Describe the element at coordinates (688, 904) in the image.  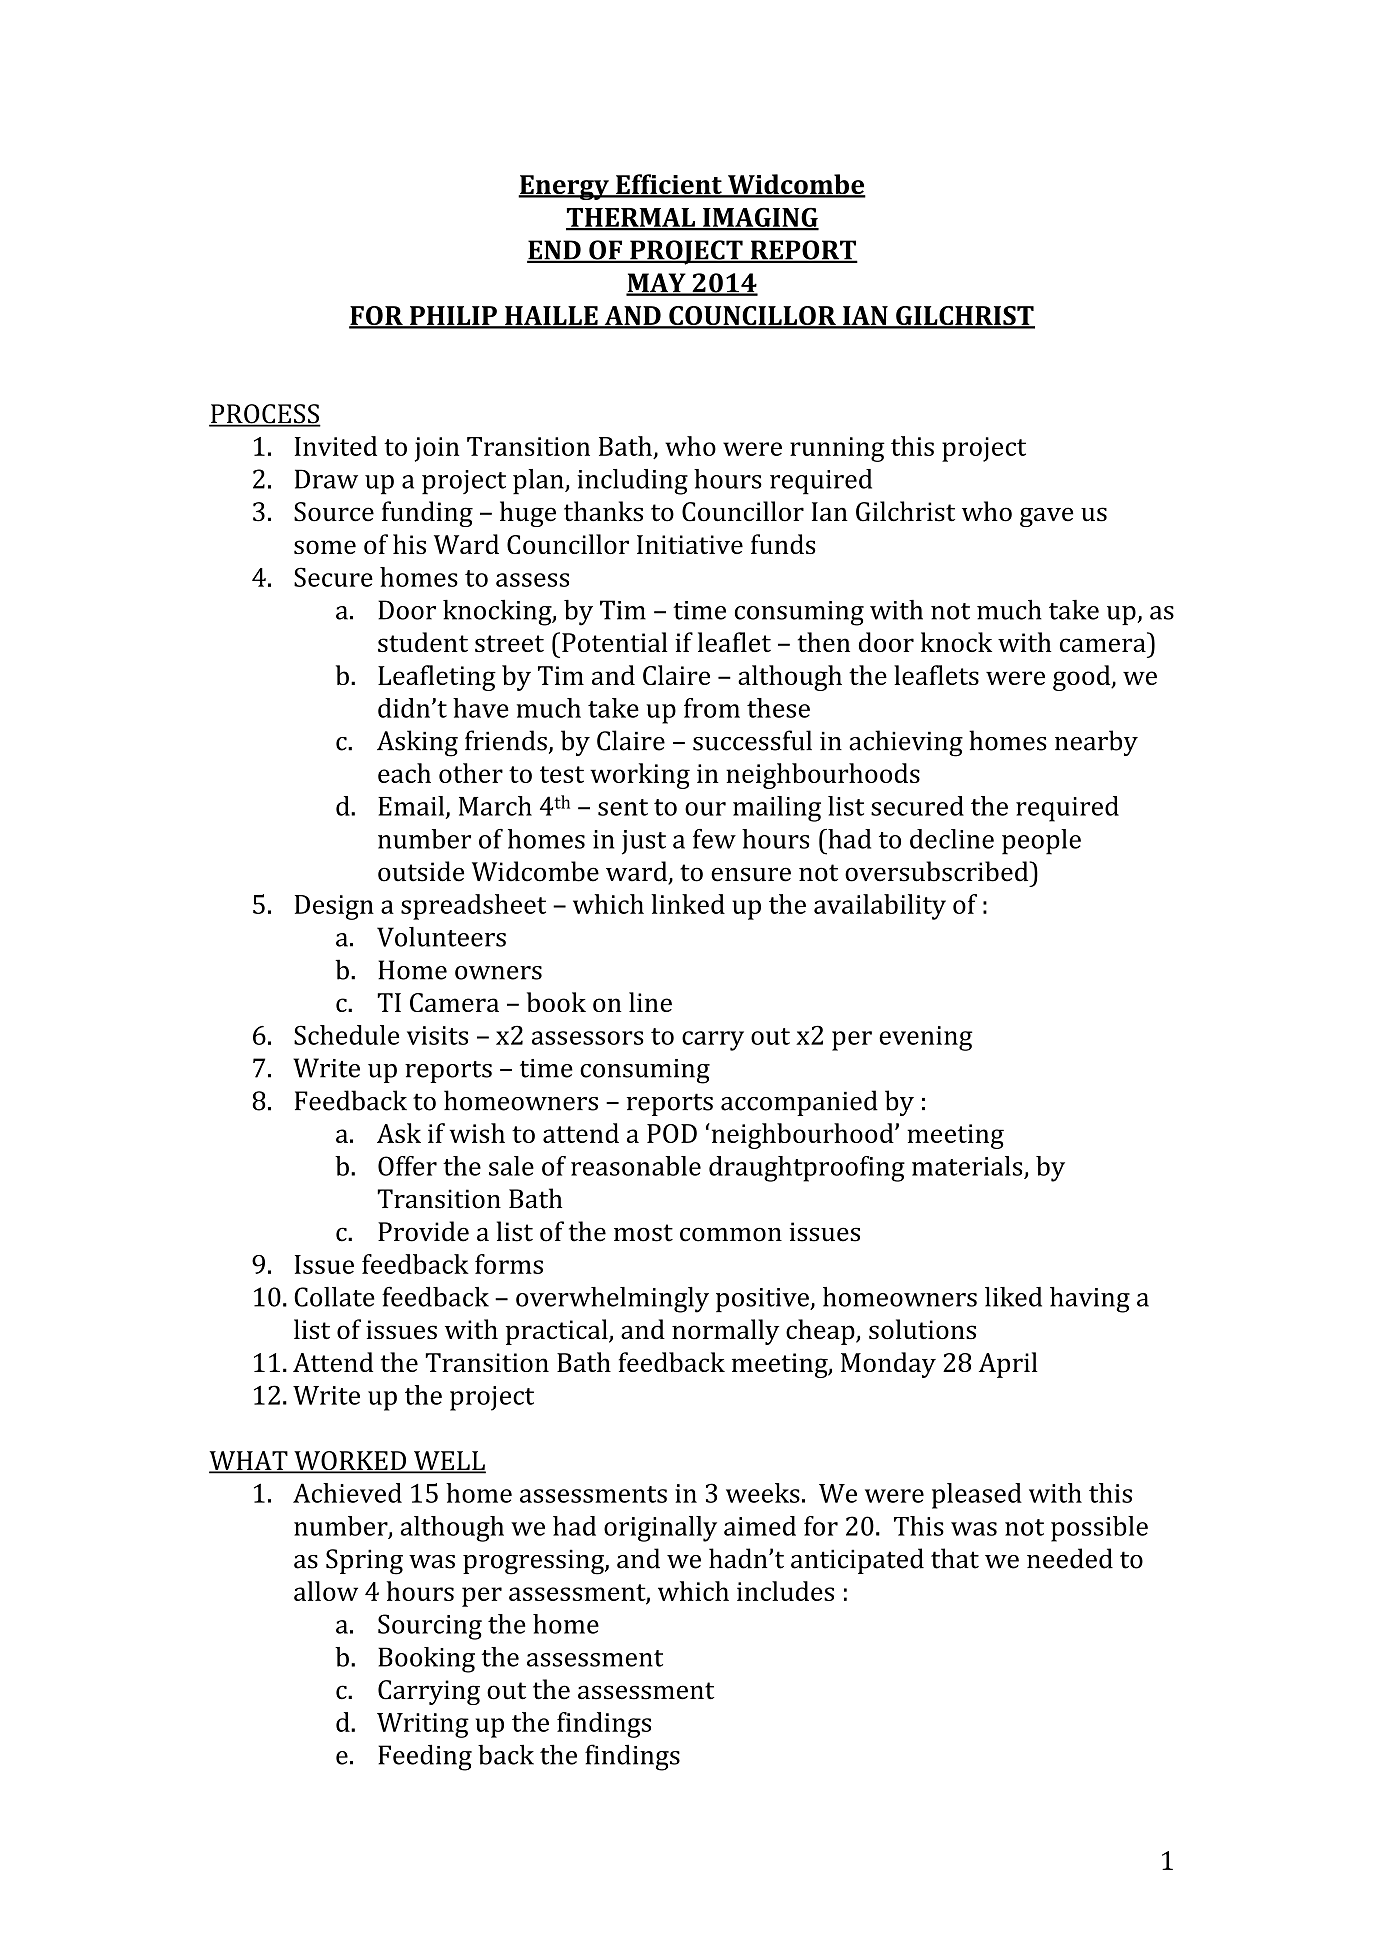
I see `linked` at that location.
